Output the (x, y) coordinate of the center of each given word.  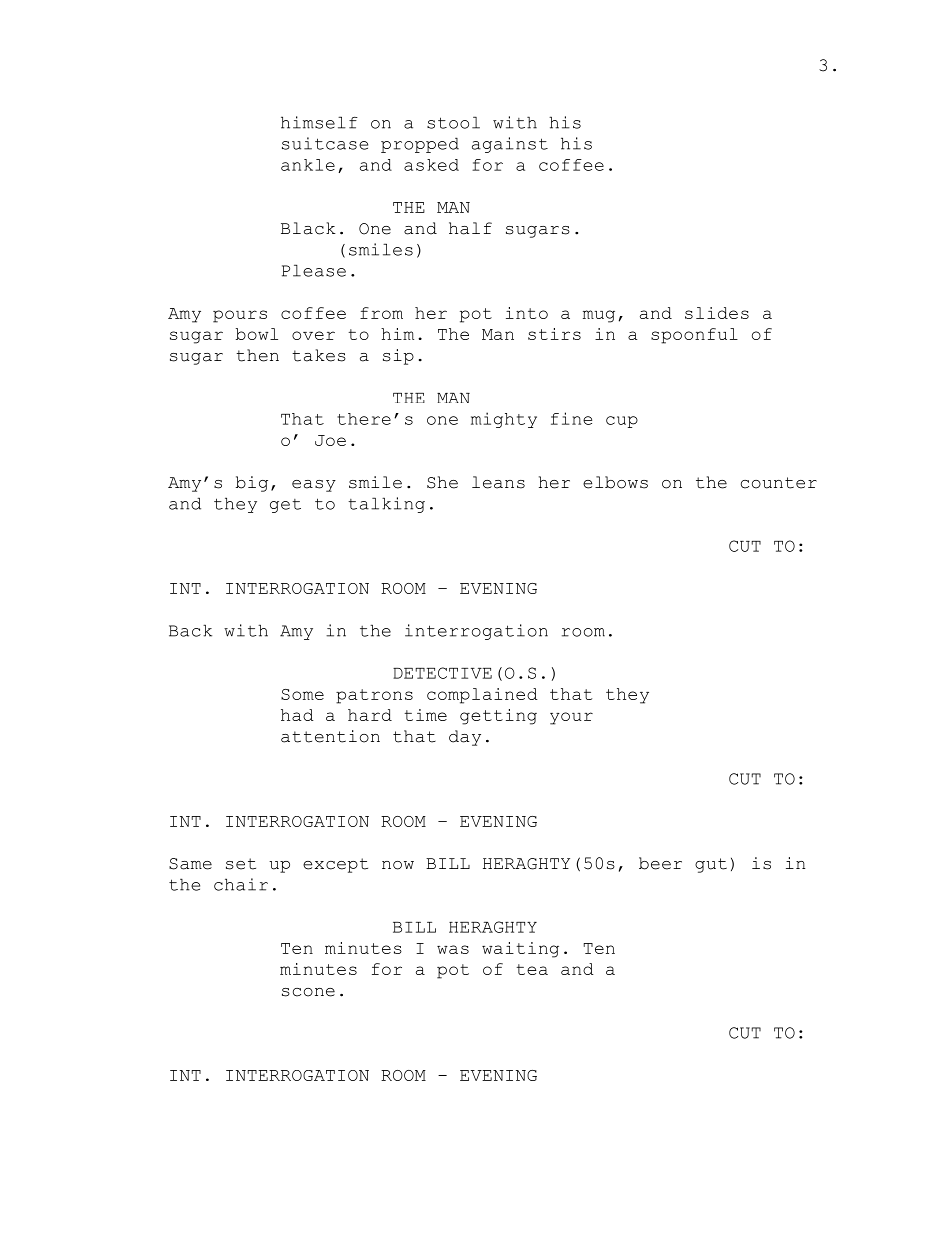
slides (717, 313)
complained (482, 696)
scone (308, 992)
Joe (330, 440)
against (510, 145)
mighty (504, 420)
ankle (308, 165)
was (453, 949)
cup (622, 422)
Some (302, 694)
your (571, 718)
